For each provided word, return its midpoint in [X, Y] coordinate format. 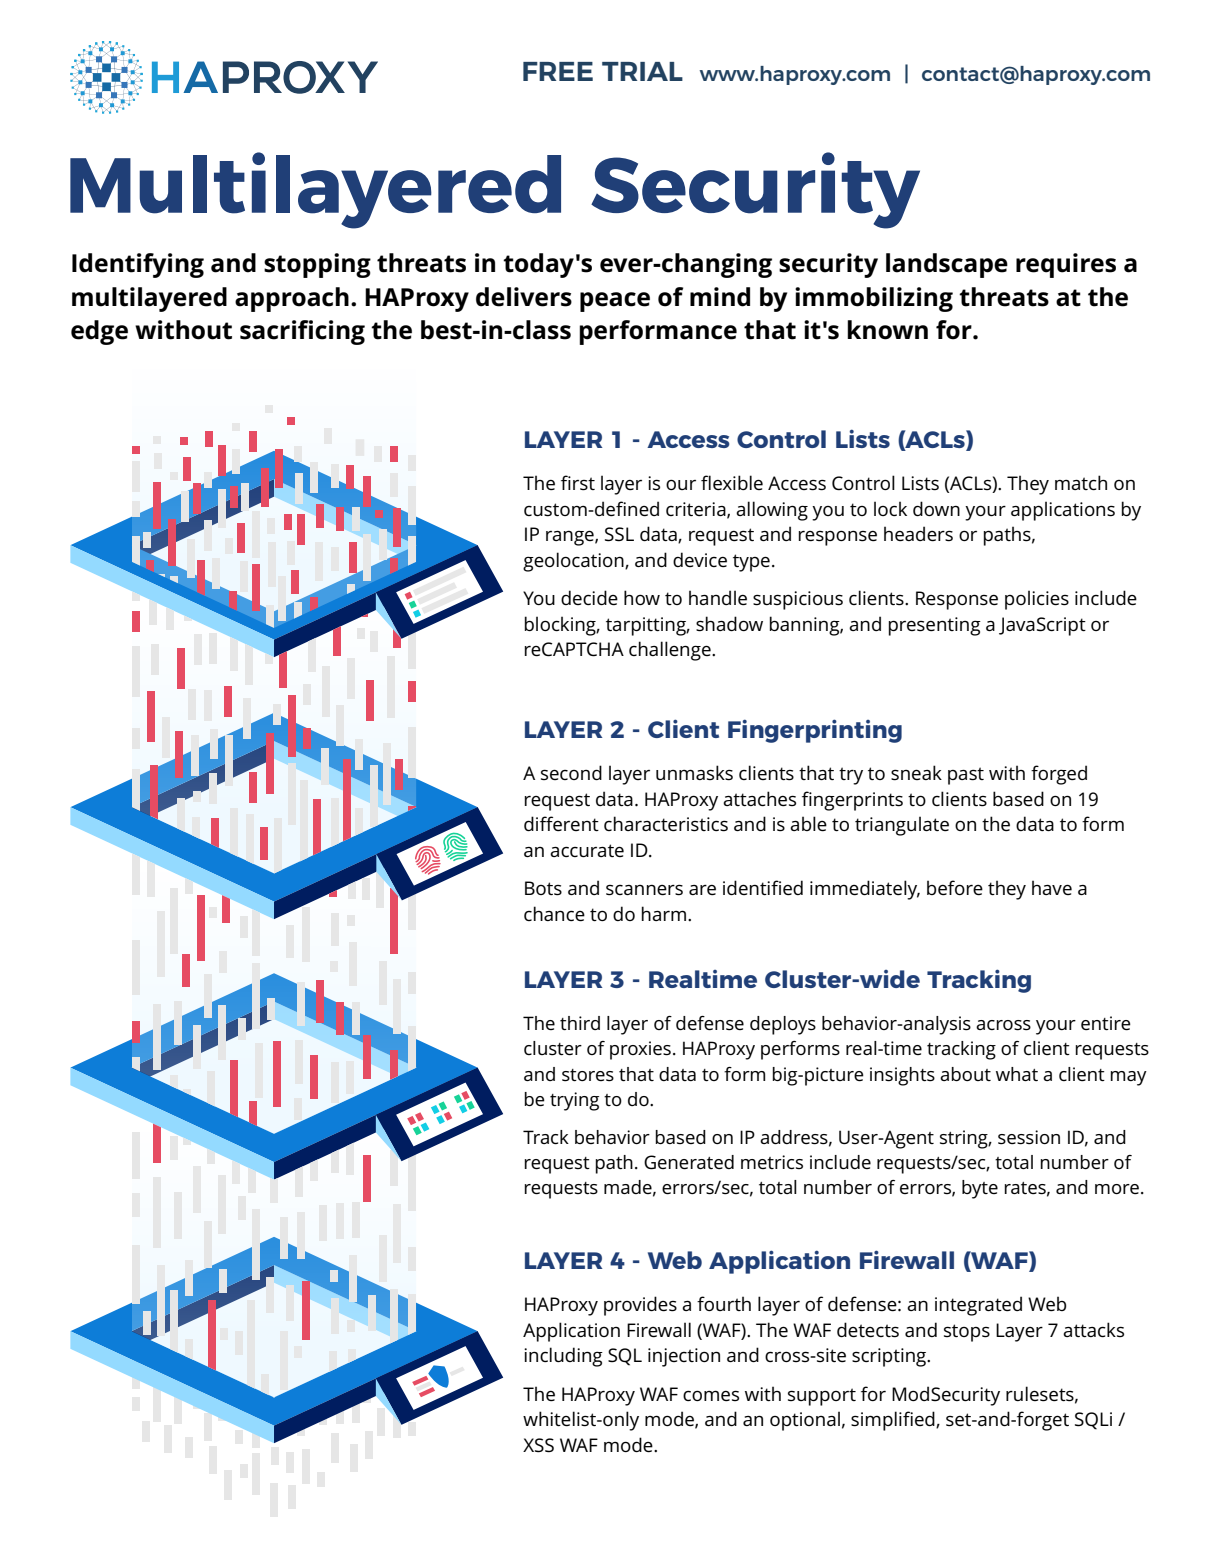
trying [574, 1101]
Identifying [138, 265]
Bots [543, 888]
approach [292, 299]
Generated [689, 1162]
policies [1037, 600]
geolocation [574, 562]
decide [589, 598]
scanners [644, 890]
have [1052, 887]
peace [615, 302]
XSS [538, 1445]
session [1029, 1137]
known [887, 330]
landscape [947, 265]
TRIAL [642, 71]
